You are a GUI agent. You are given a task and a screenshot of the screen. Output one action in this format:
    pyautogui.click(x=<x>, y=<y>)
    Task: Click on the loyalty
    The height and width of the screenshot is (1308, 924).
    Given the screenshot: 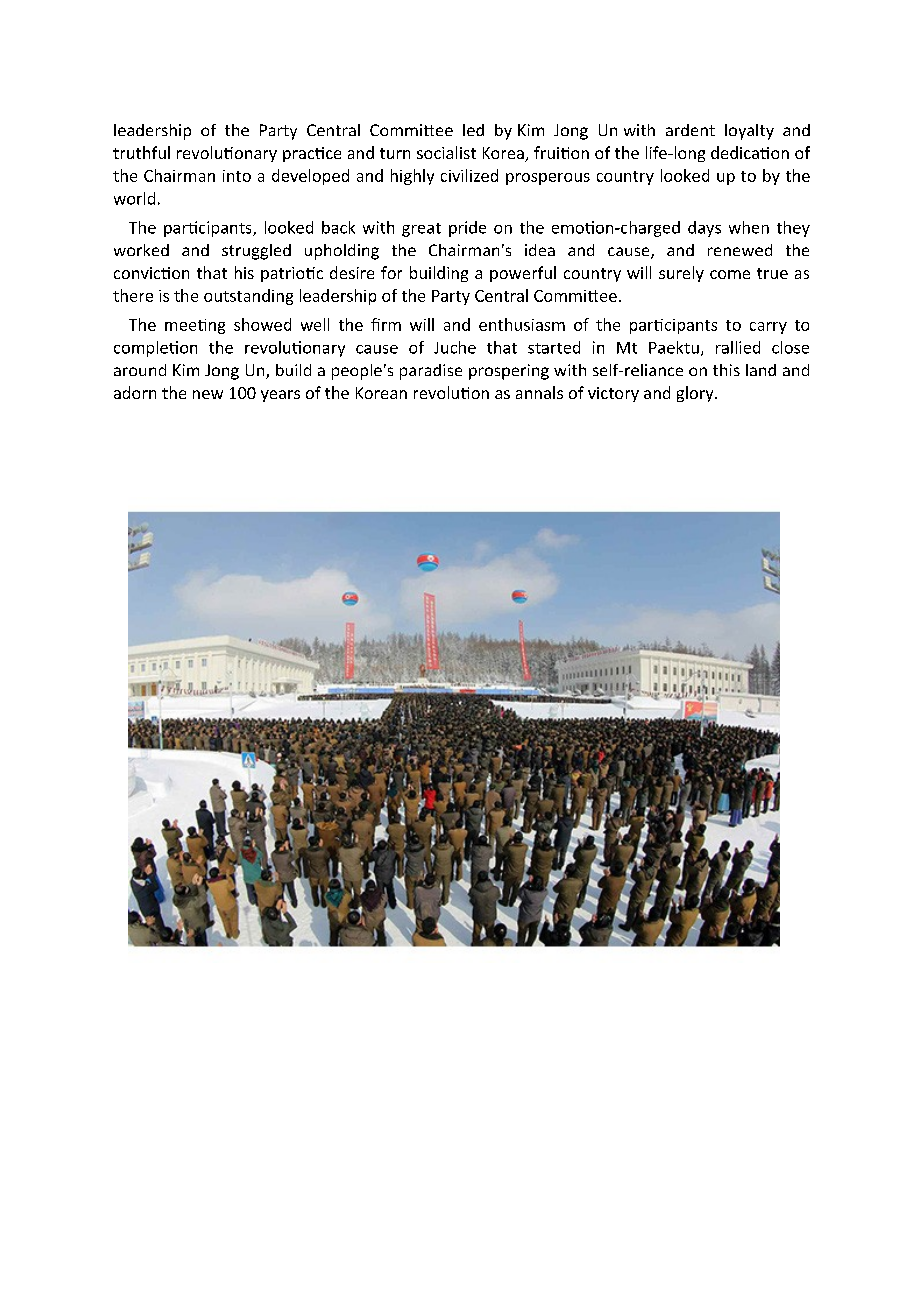 What is the action you would take?
    pyautogui.click(x=749, y=132)
